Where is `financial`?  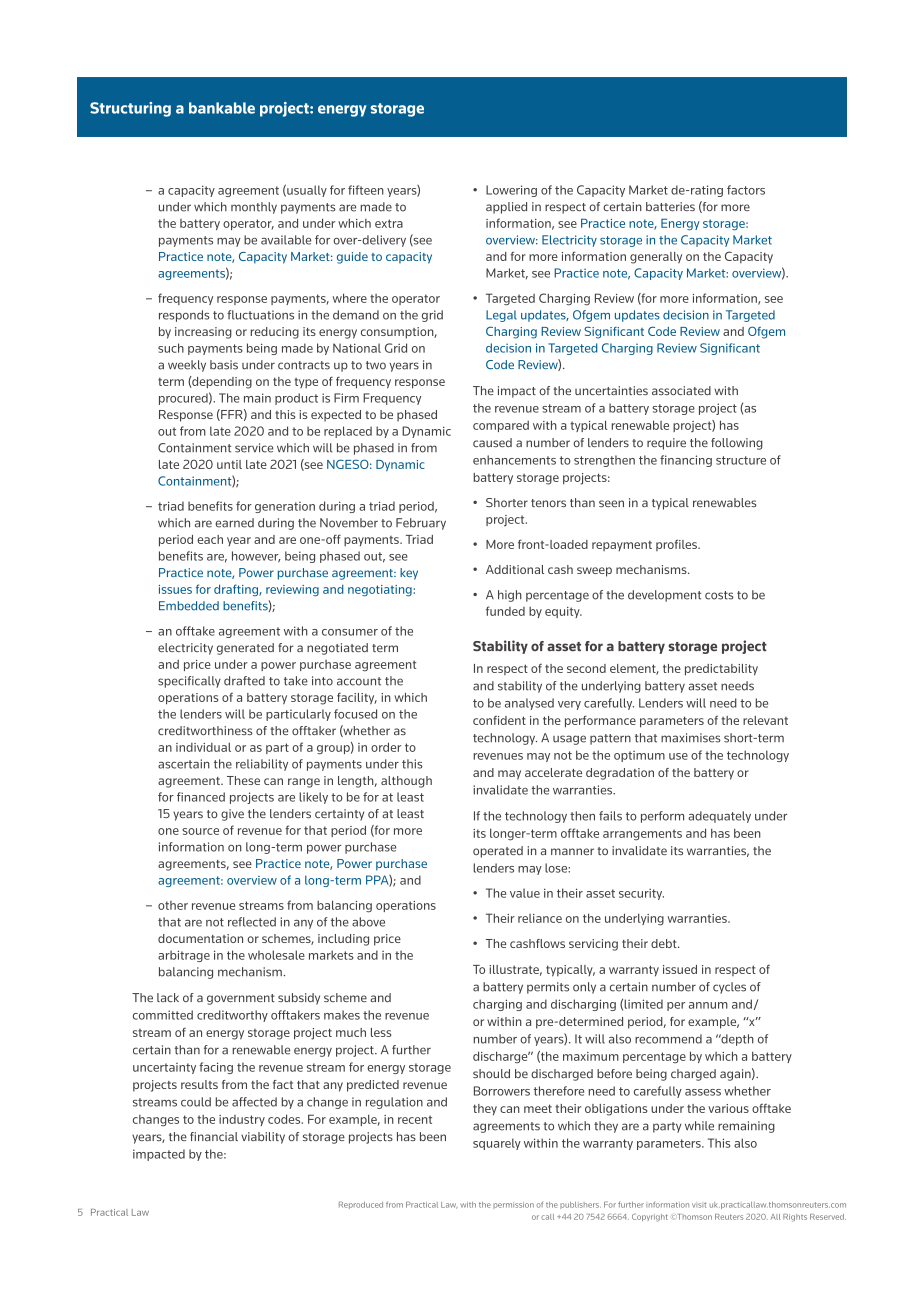
financial is located at coordinates (214, 1136).
